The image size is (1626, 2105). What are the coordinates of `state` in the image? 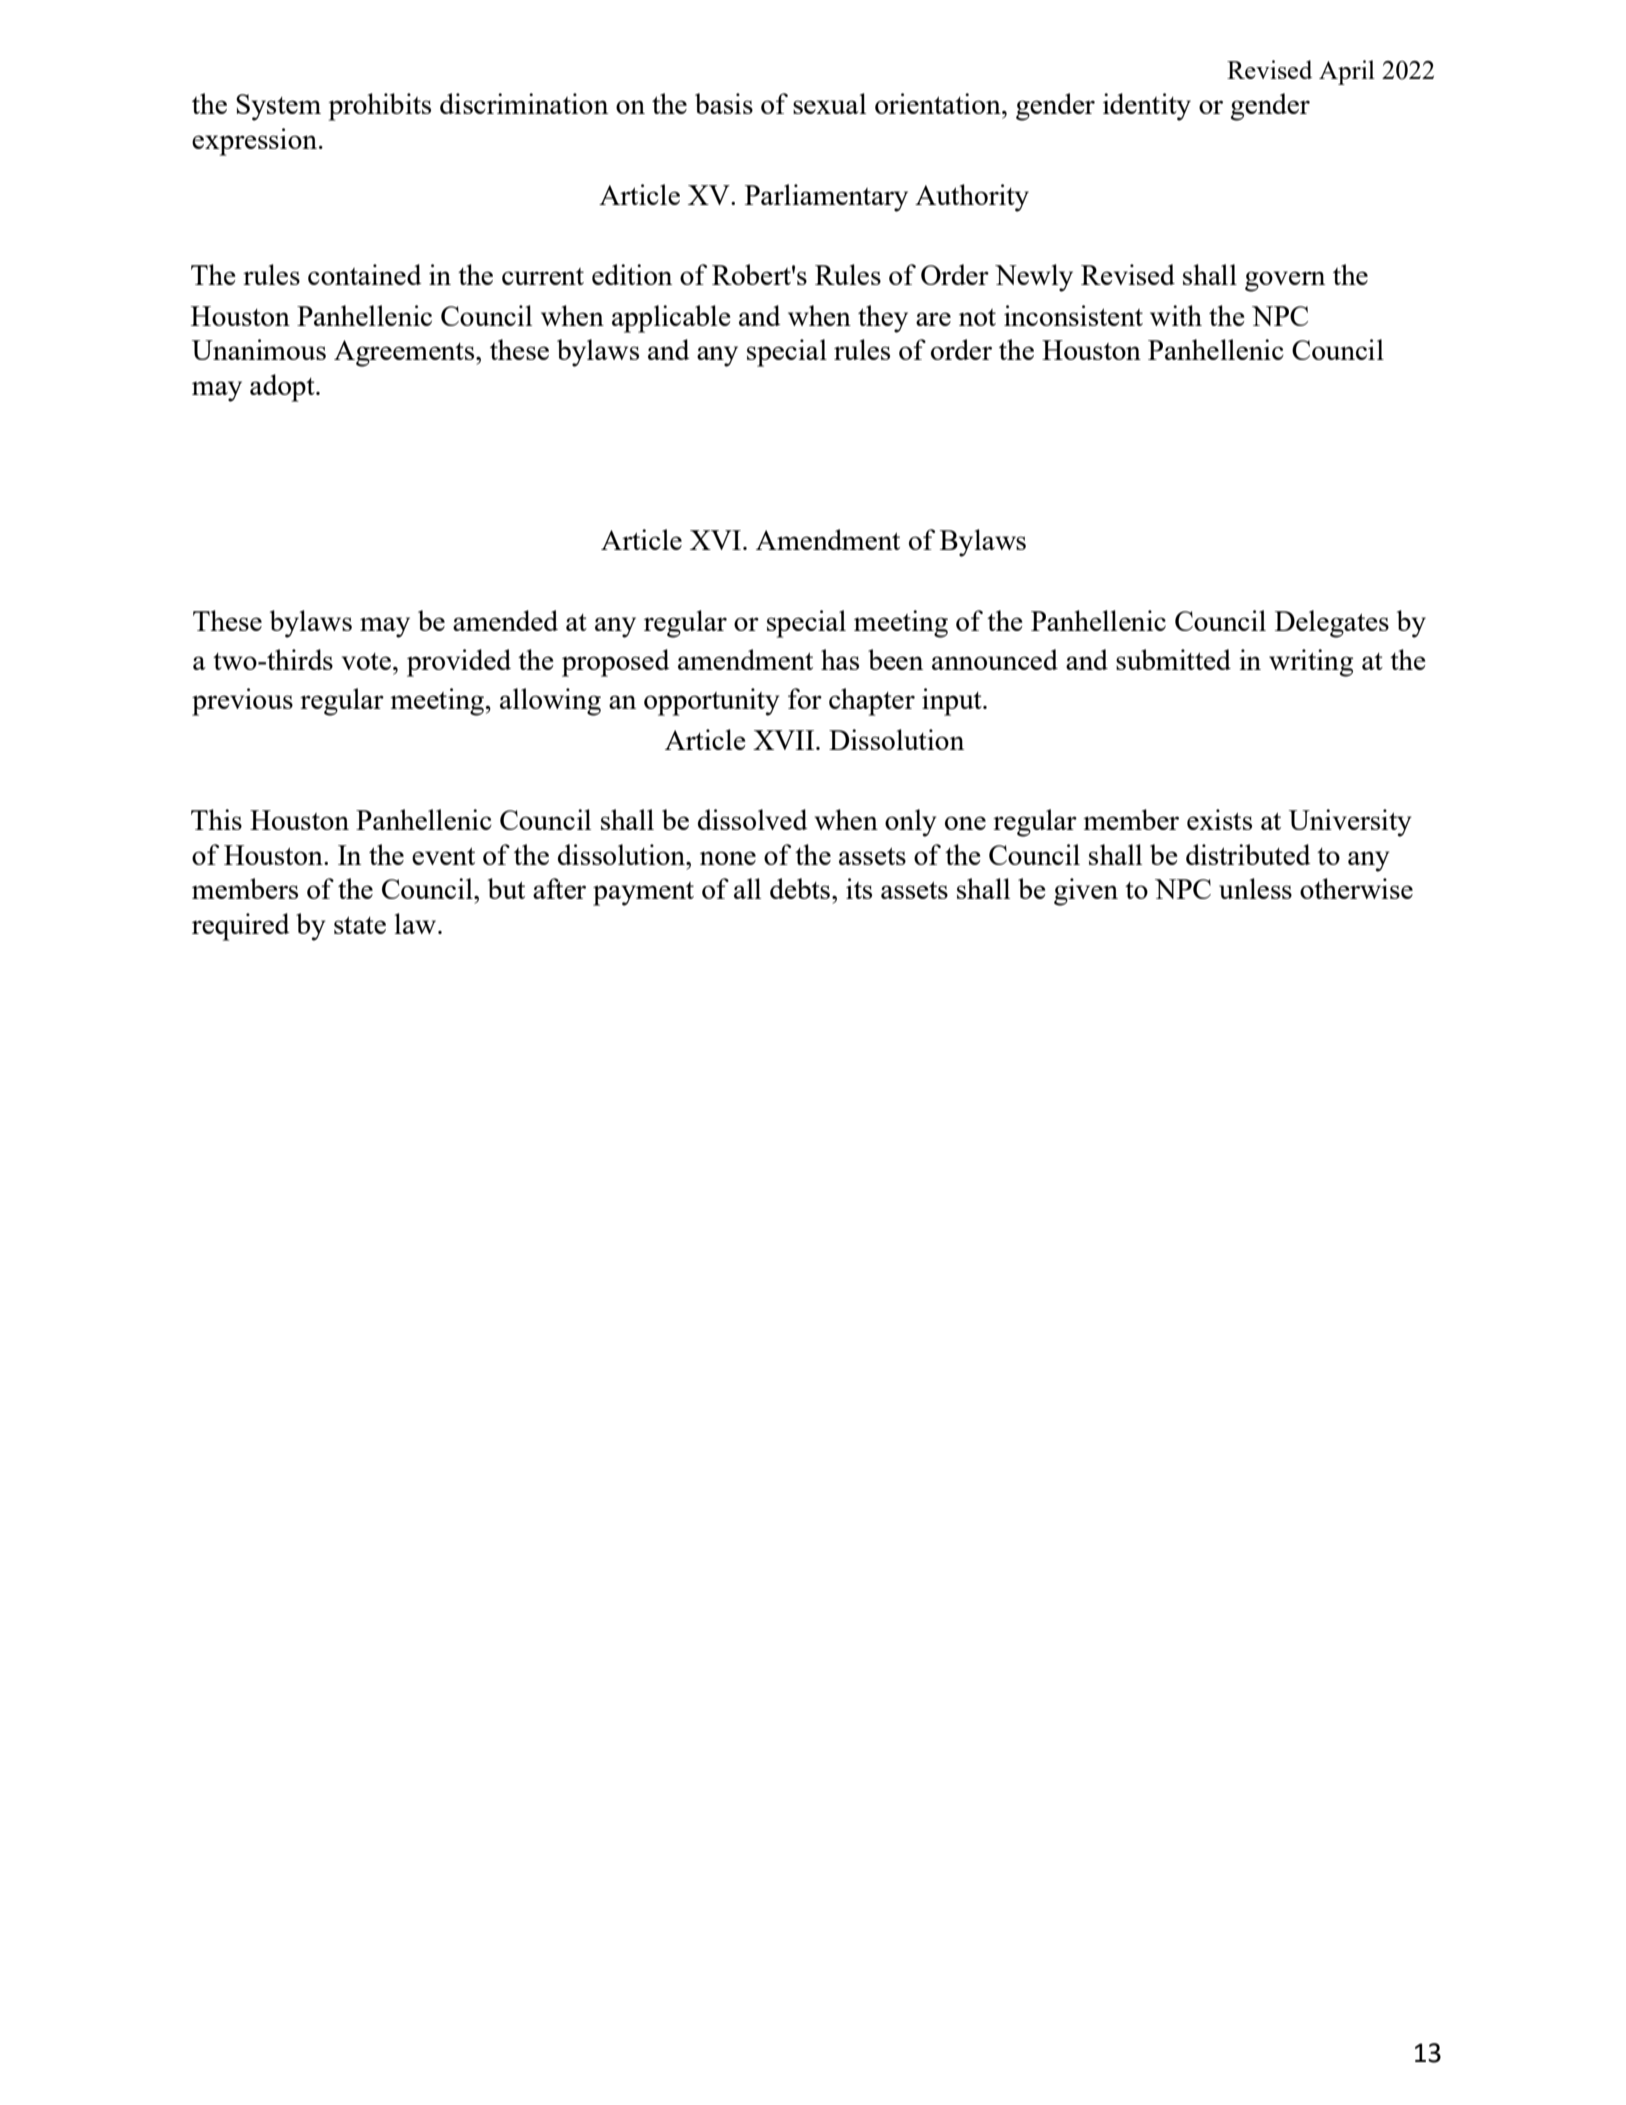 It's located at (360, 925).
